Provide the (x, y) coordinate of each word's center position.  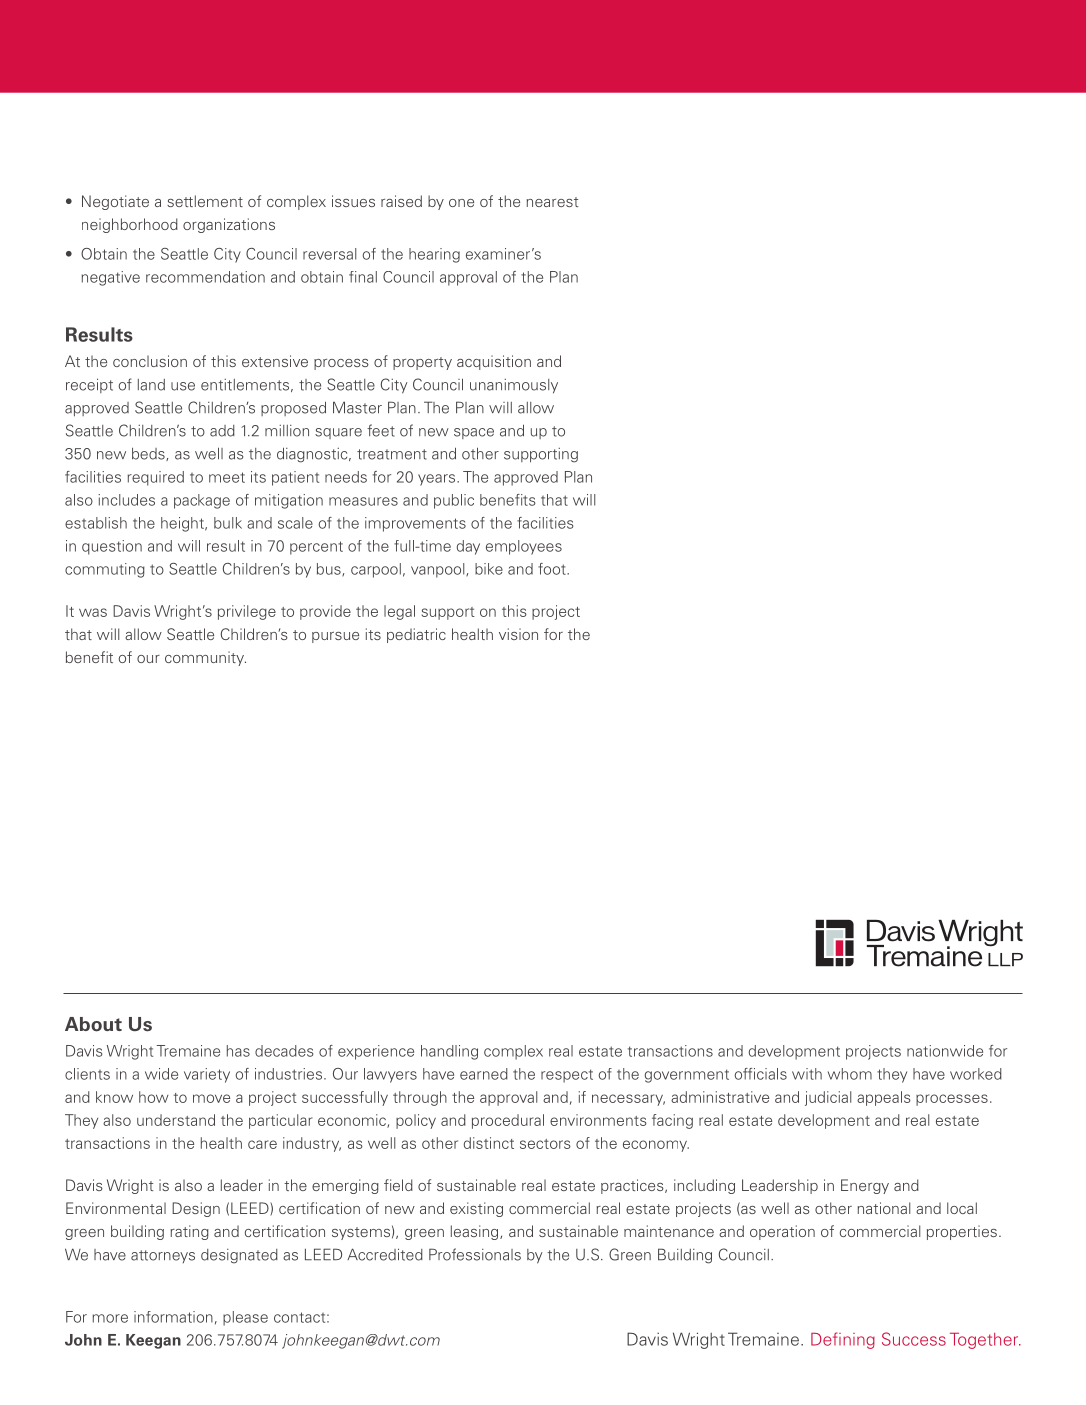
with (807, 1074)
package (202, 501)
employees (524, 547)
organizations (229, 225)
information (173, 1317)
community (205, 658)
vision (518, 634)
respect (567, 1076)
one (461, 203)
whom (850, 1074)
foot (553, 569)
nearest (552, 202)
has (238, 1051)
